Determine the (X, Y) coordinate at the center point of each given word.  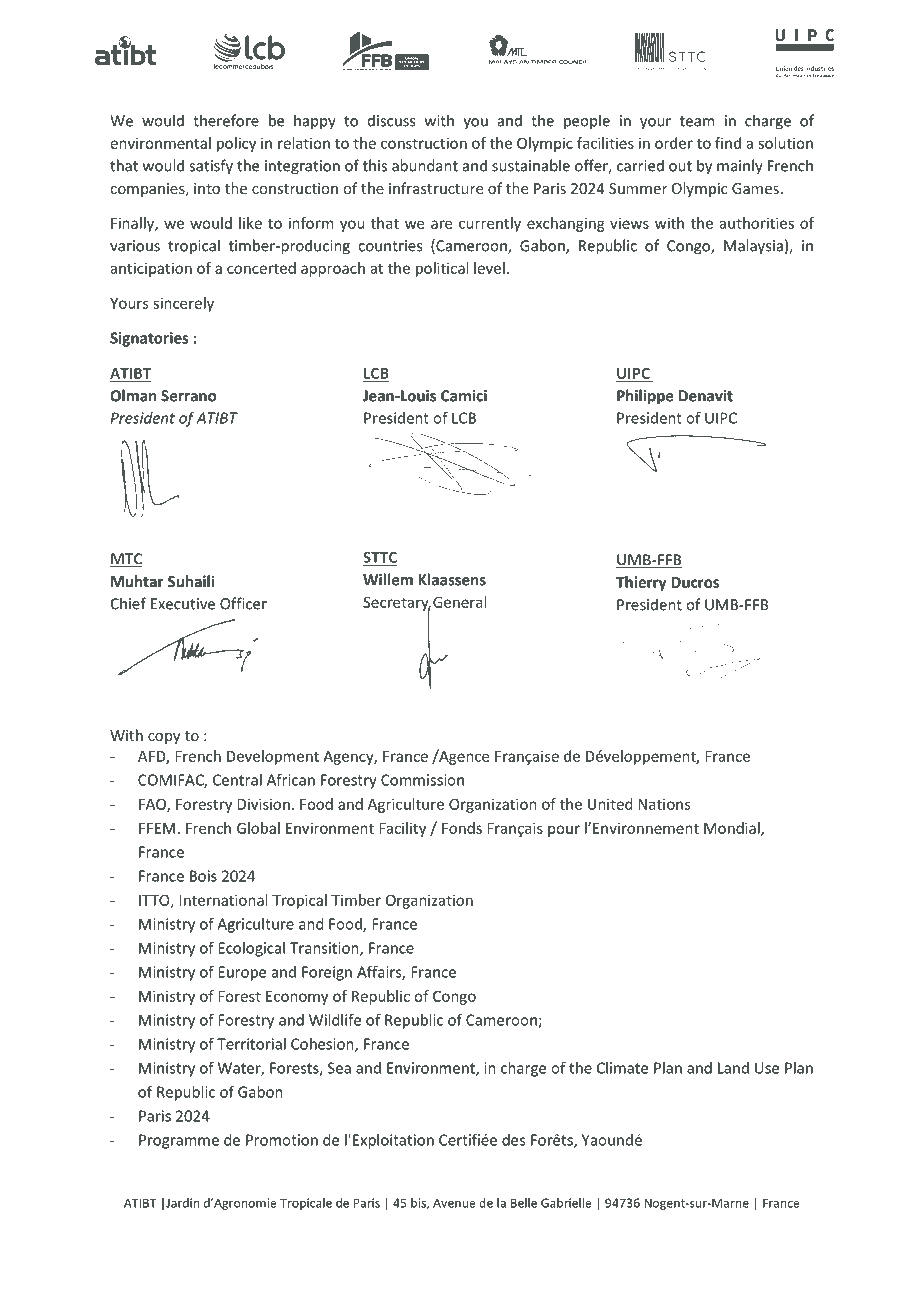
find (728, 143)
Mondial (733, 829)
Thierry (641, 583)
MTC (126, 560)
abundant (425, 165)
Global (258, 828)
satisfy (211, 167)
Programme (179, 1141)
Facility (402, 829)
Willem (388, 579)
